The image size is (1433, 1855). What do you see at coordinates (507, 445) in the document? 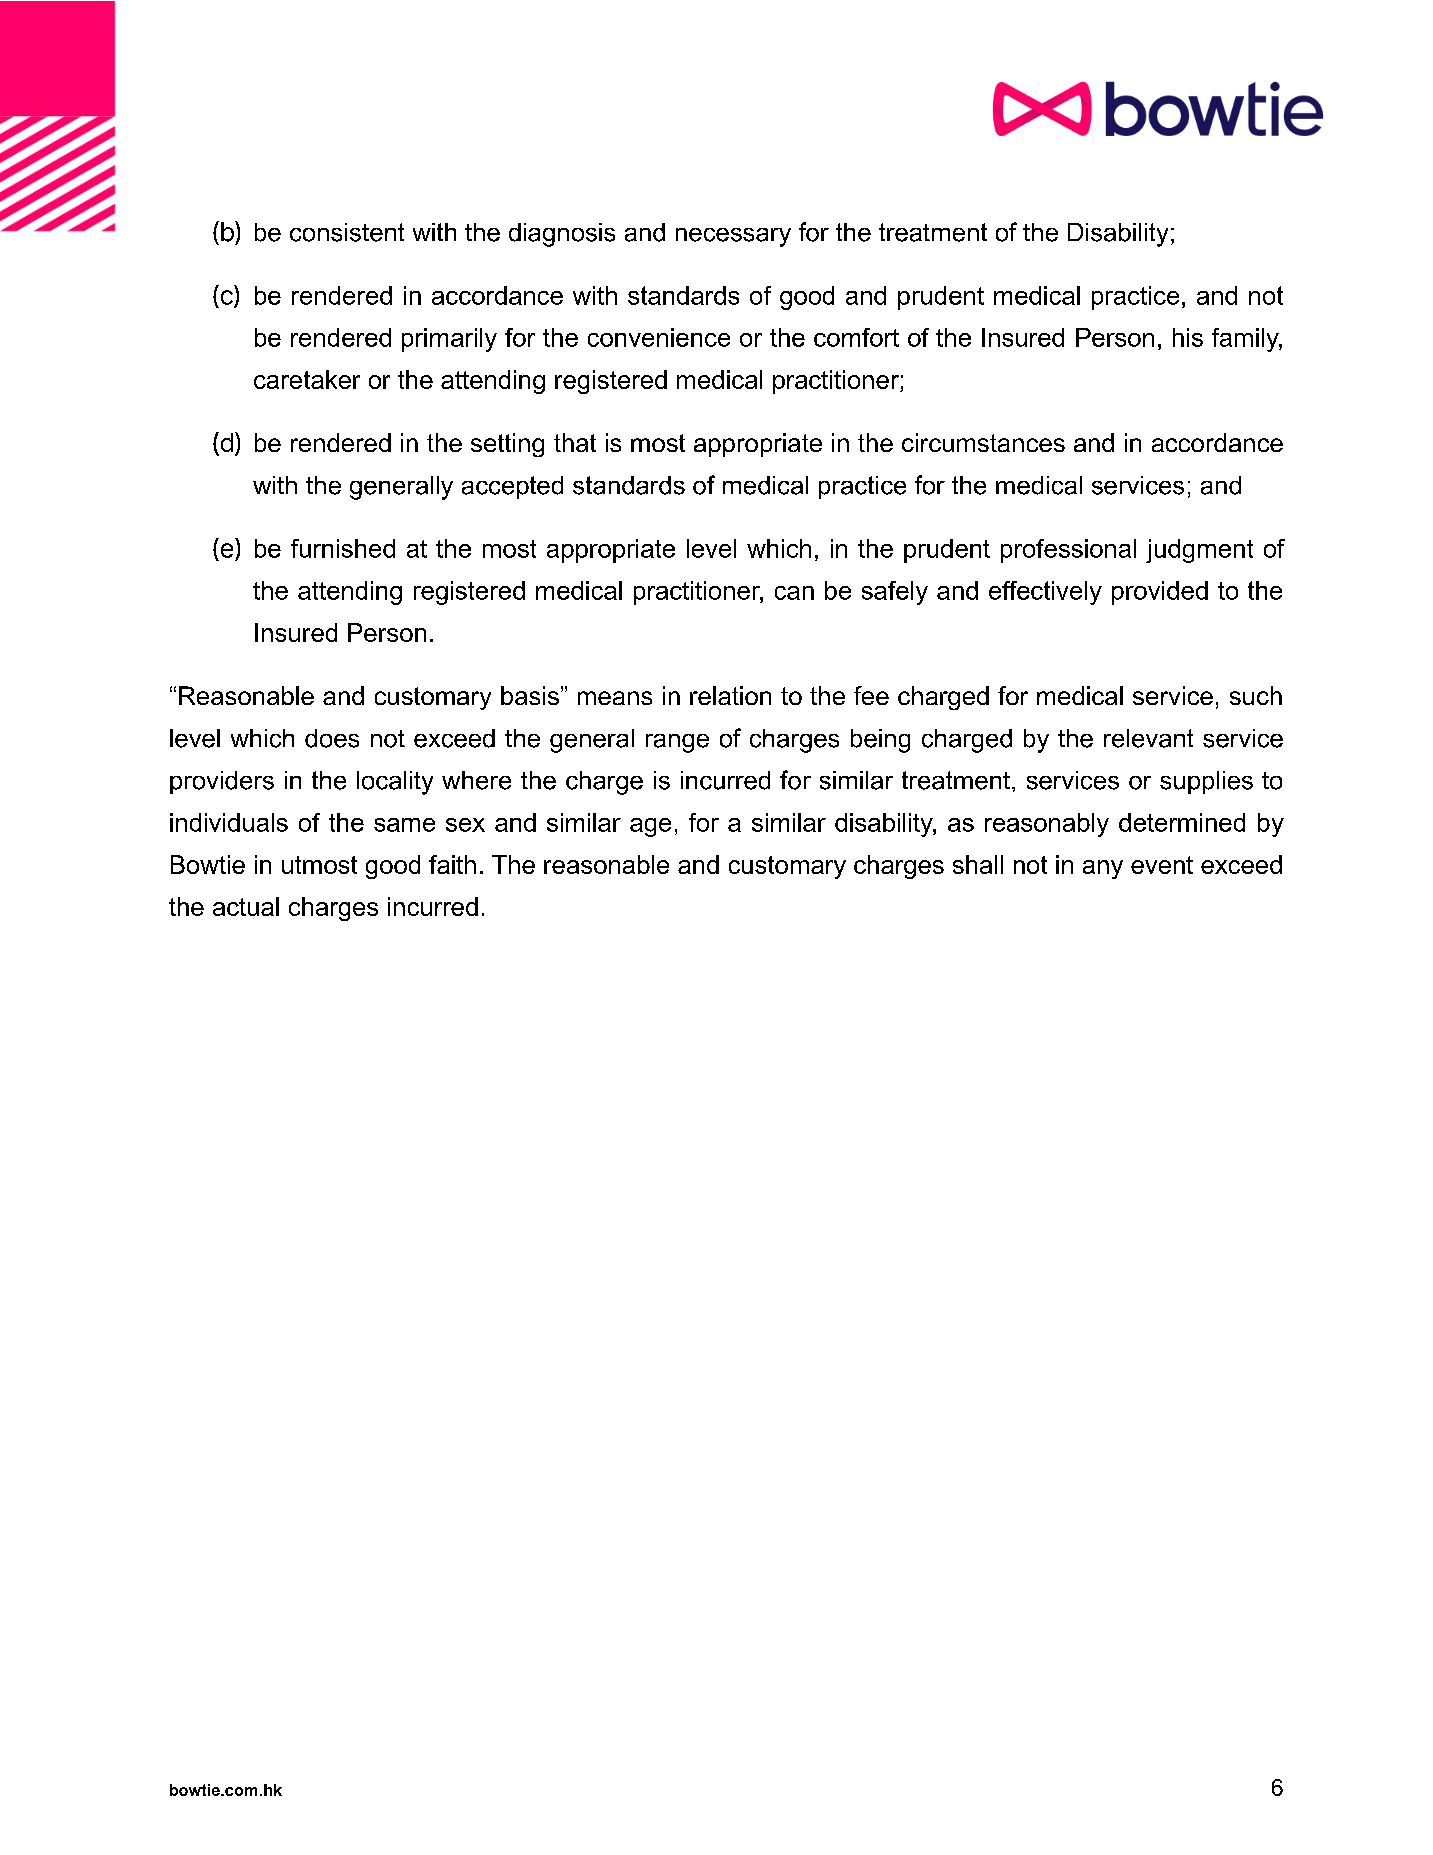
I see `setting` at bounding box center [507, 445].
